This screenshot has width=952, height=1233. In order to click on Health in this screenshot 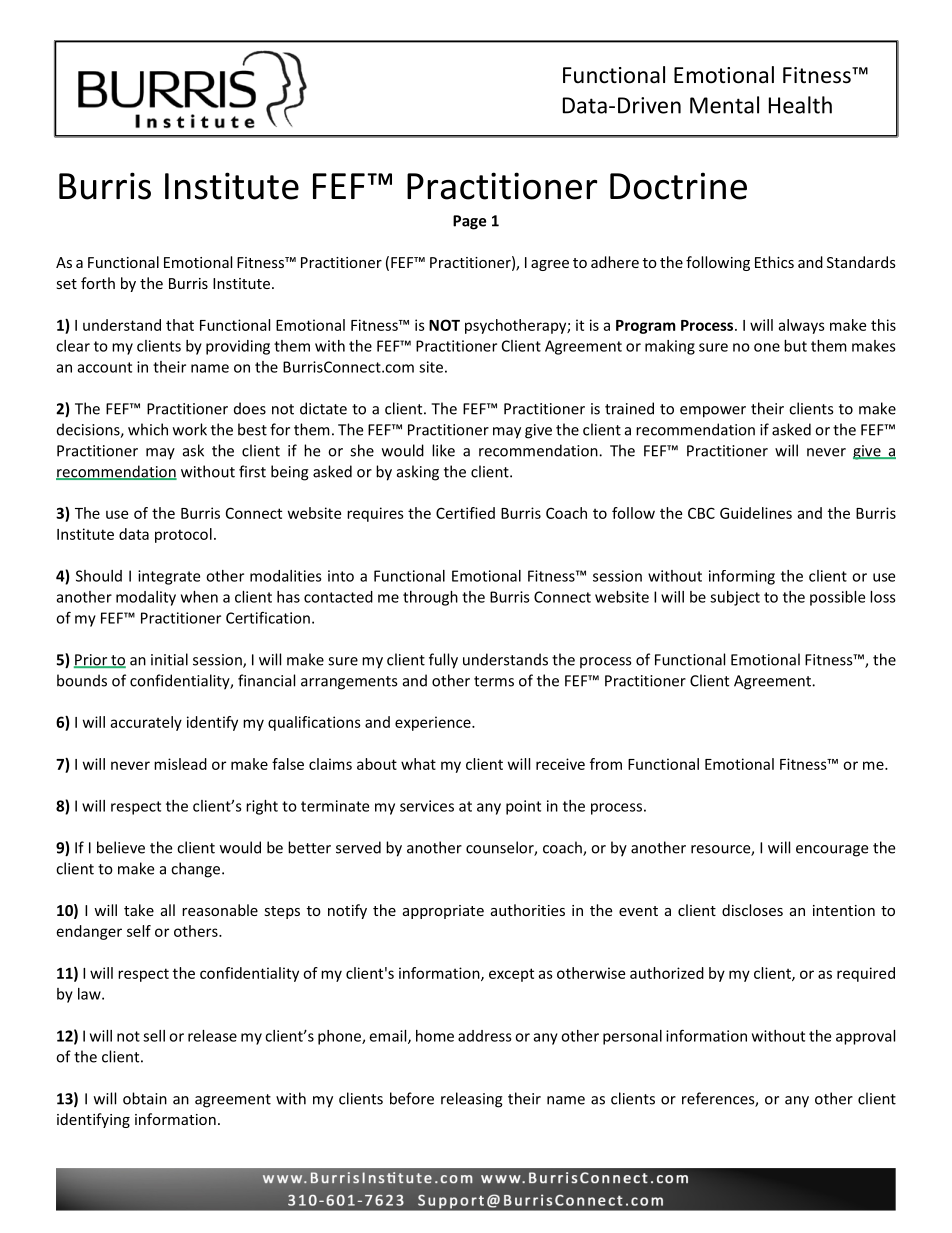, I will do `click(800, 105)`.
